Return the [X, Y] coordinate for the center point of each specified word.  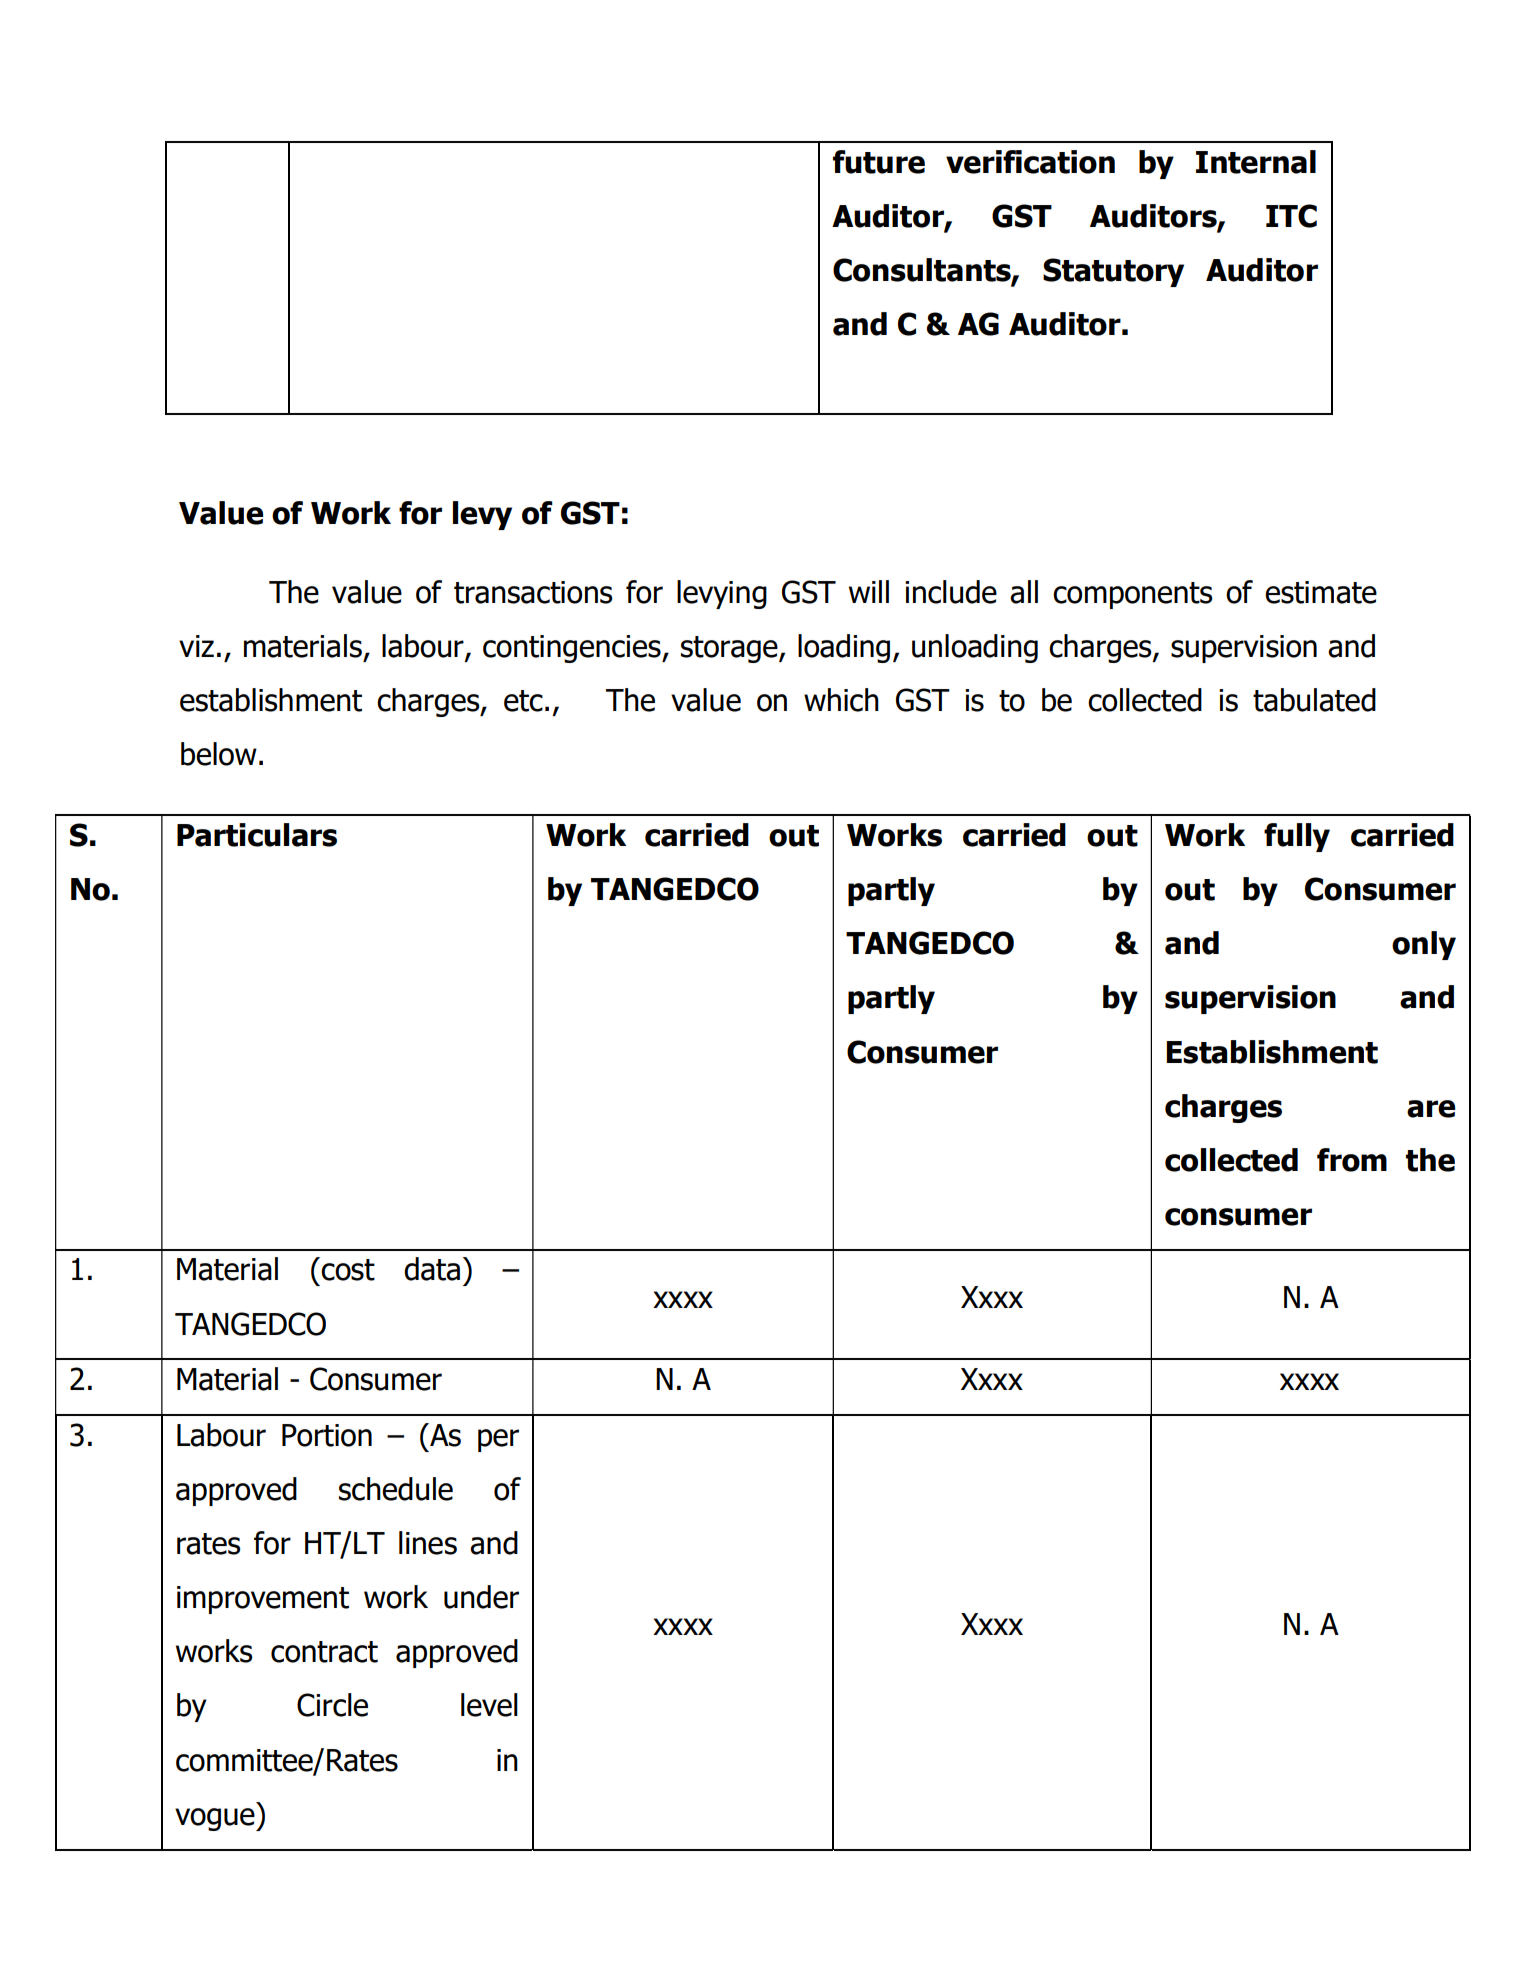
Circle [332, 1705]
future [879, 162]
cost [348, 1270]
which [841, 700]
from [1352, 1160]
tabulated [1314, 700]
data [432, 1269]
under [481, 1597]
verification [1030, 162]
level [489, 1705]
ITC [1291, 216]
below [219, 754]
